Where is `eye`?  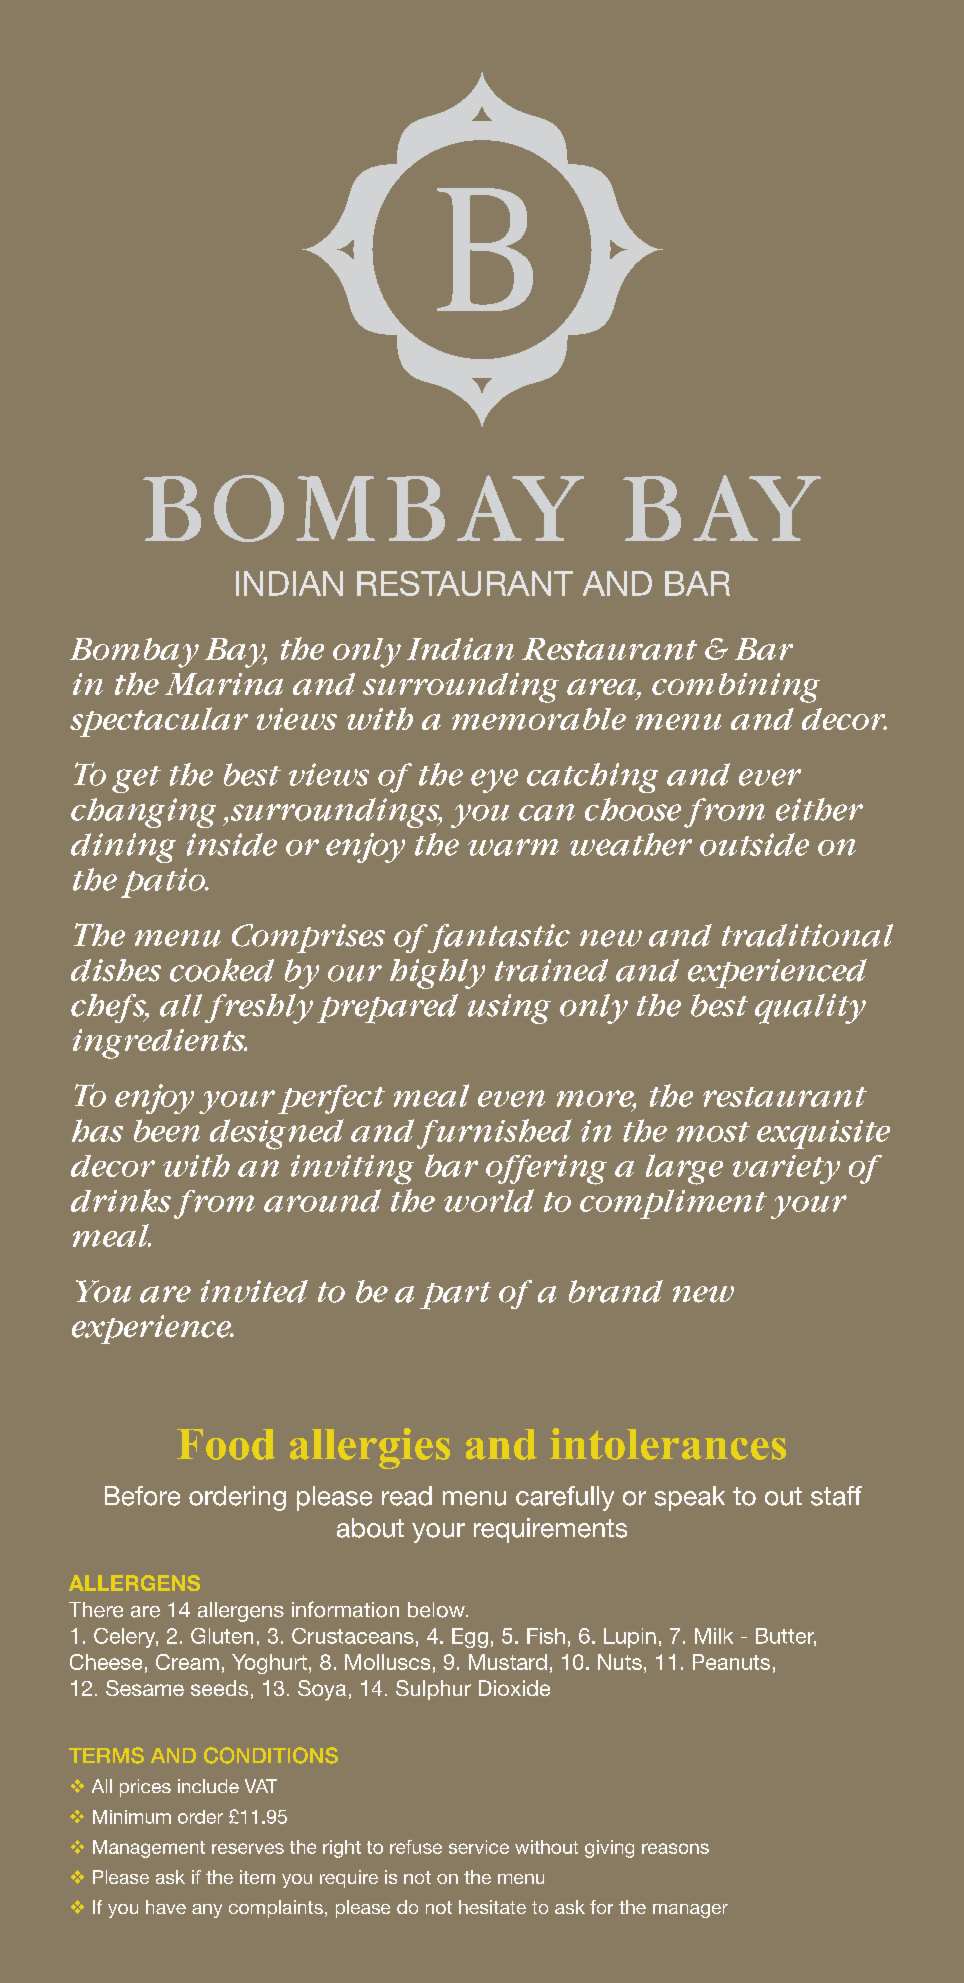
eye is located at coordinates (494, 781).
